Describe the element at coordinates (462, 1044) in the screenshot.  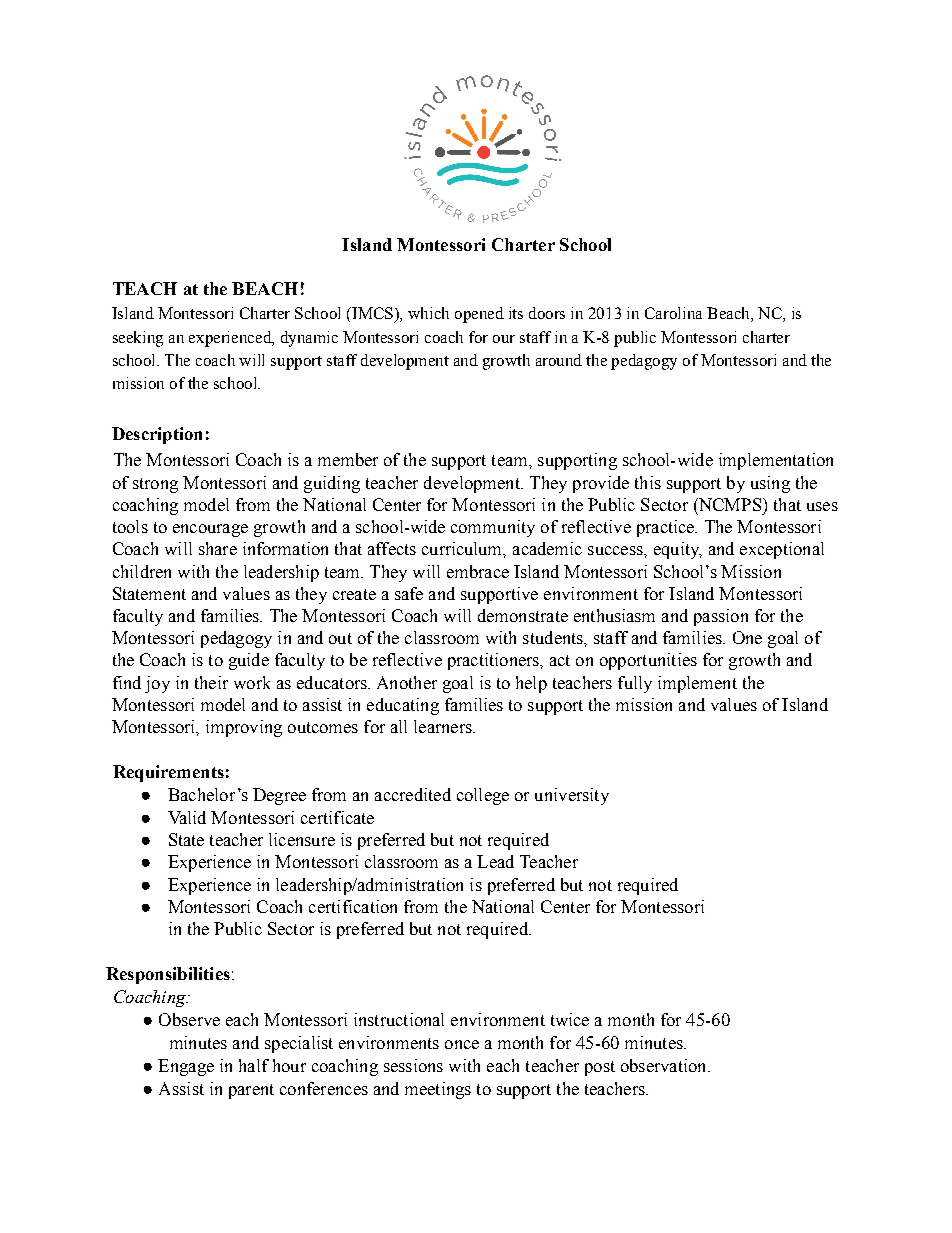
I see `once` at that location.
